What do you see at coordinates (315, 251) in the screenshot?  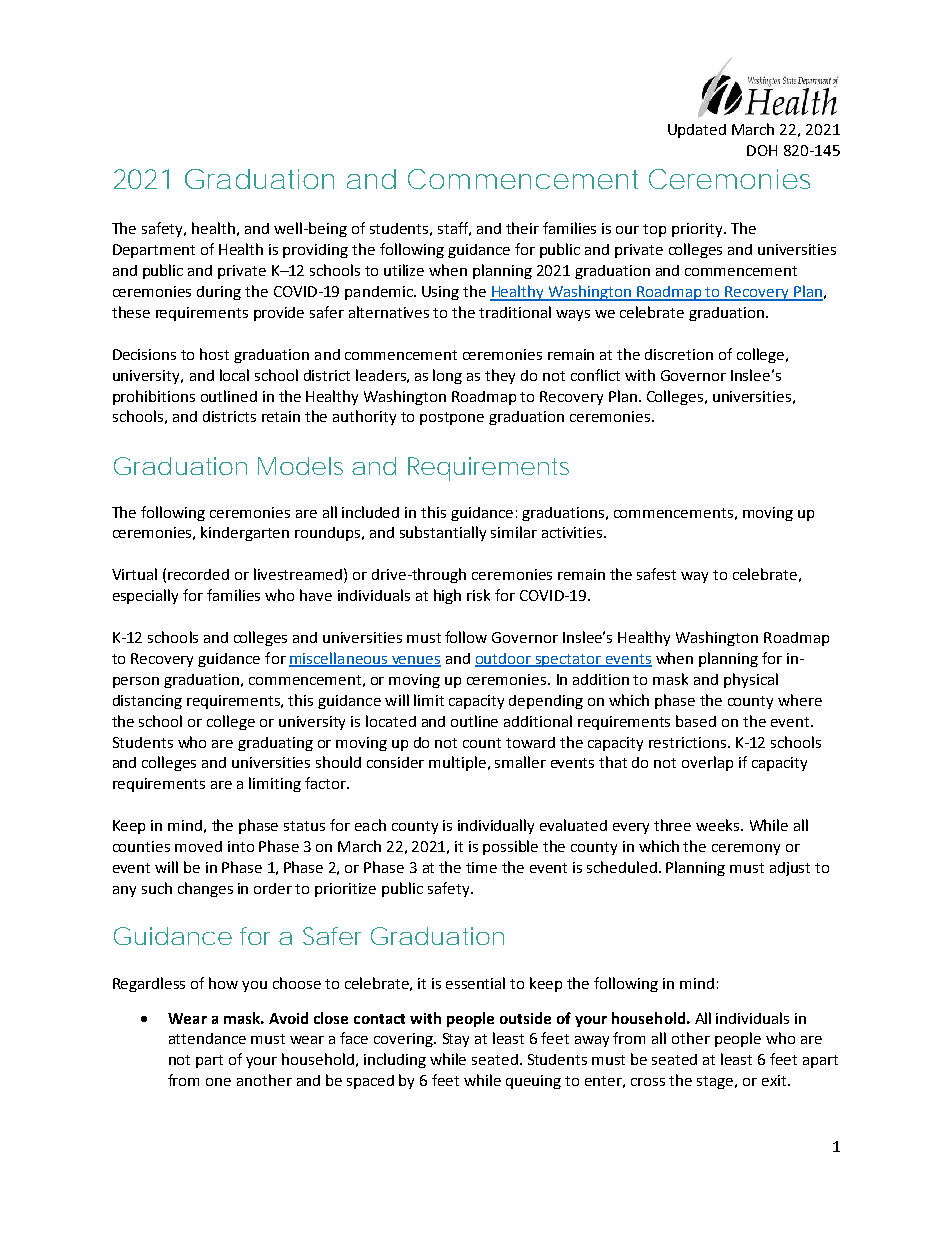 I see `providing` at bounding box center [315, 251].
